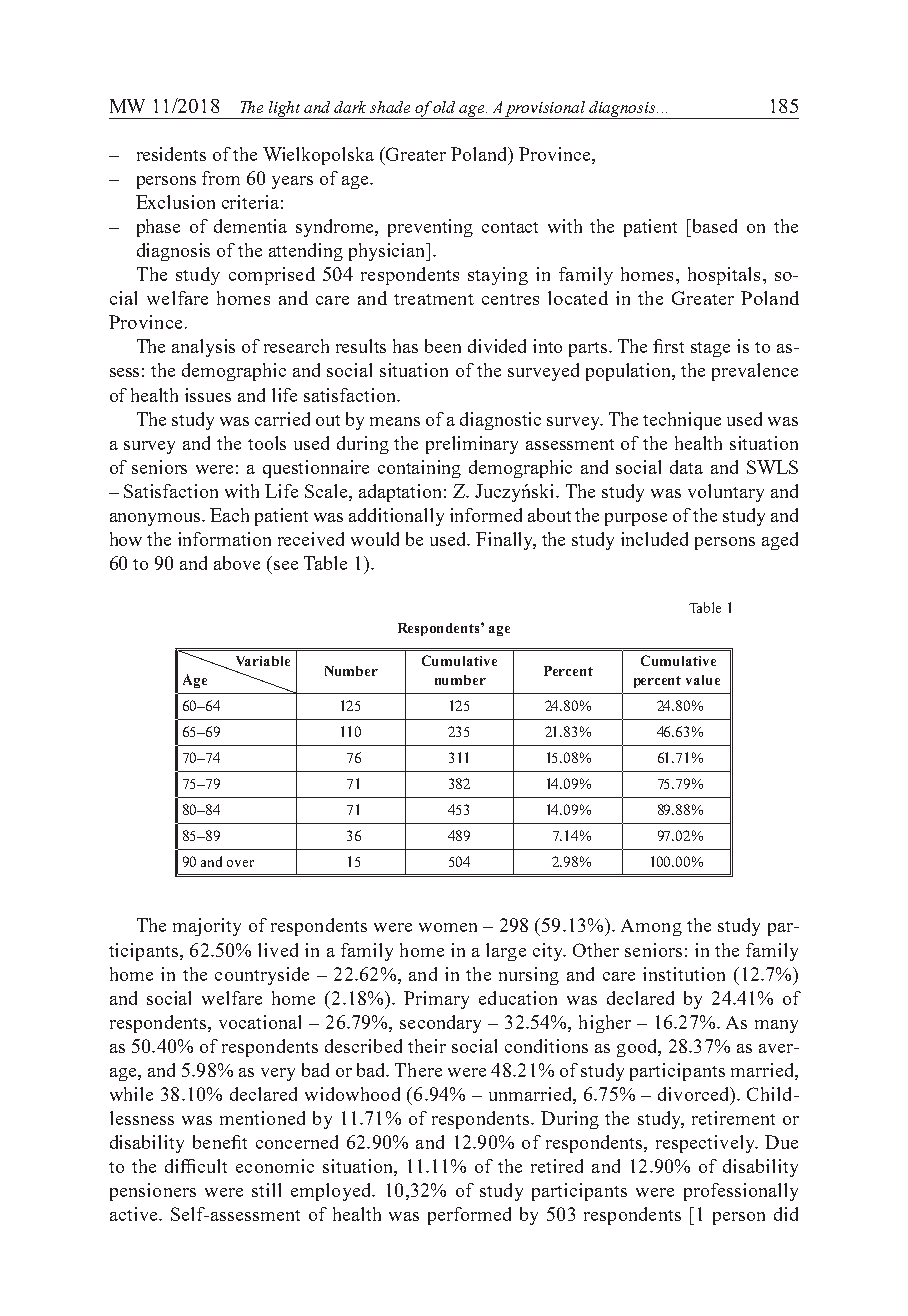  Describe the element at coordinates (469, 1216) in the screenshot. I see `performed` at that location.
